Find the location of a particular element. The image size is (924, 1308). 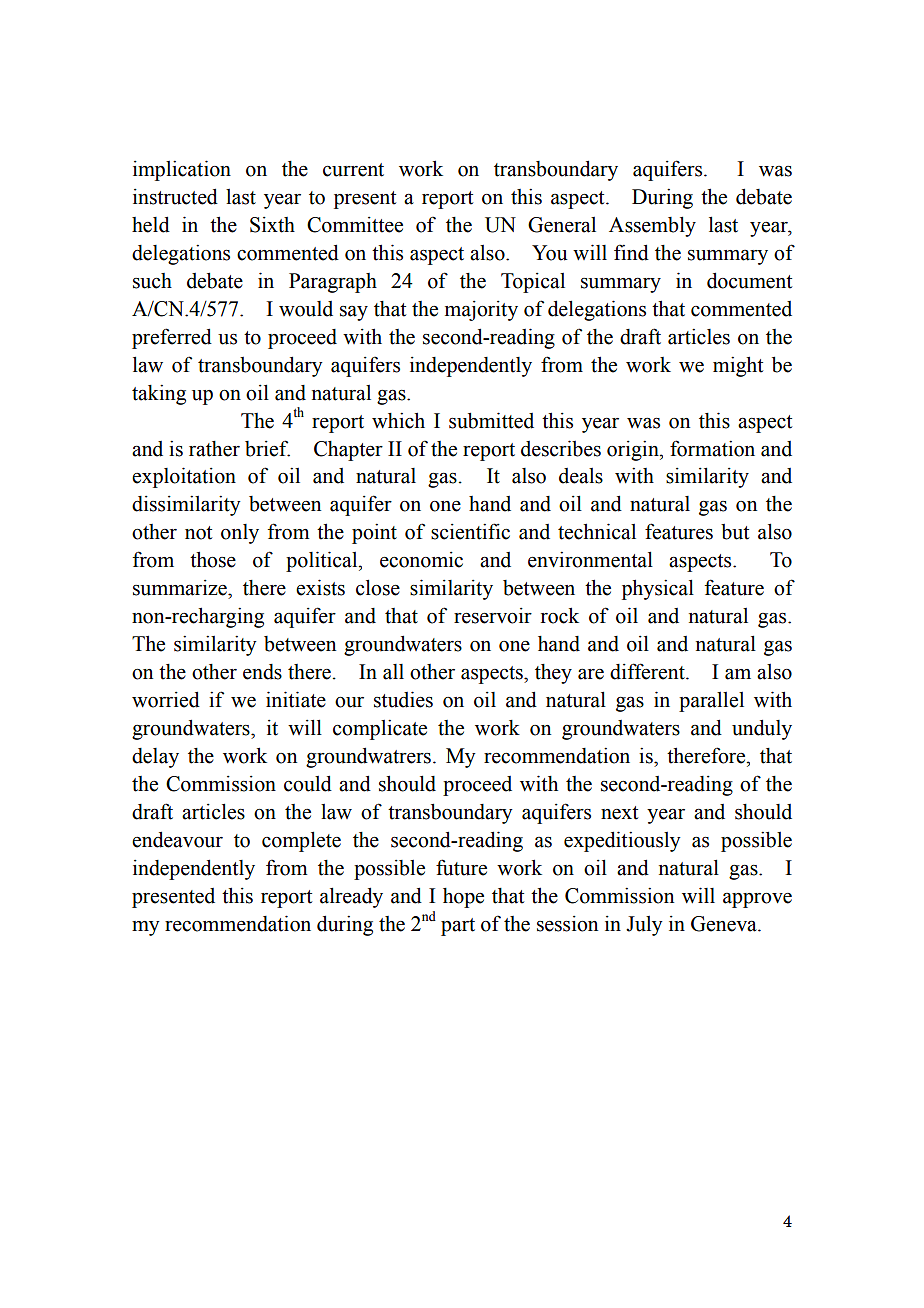

formation is located at coordinates (712, 448).
